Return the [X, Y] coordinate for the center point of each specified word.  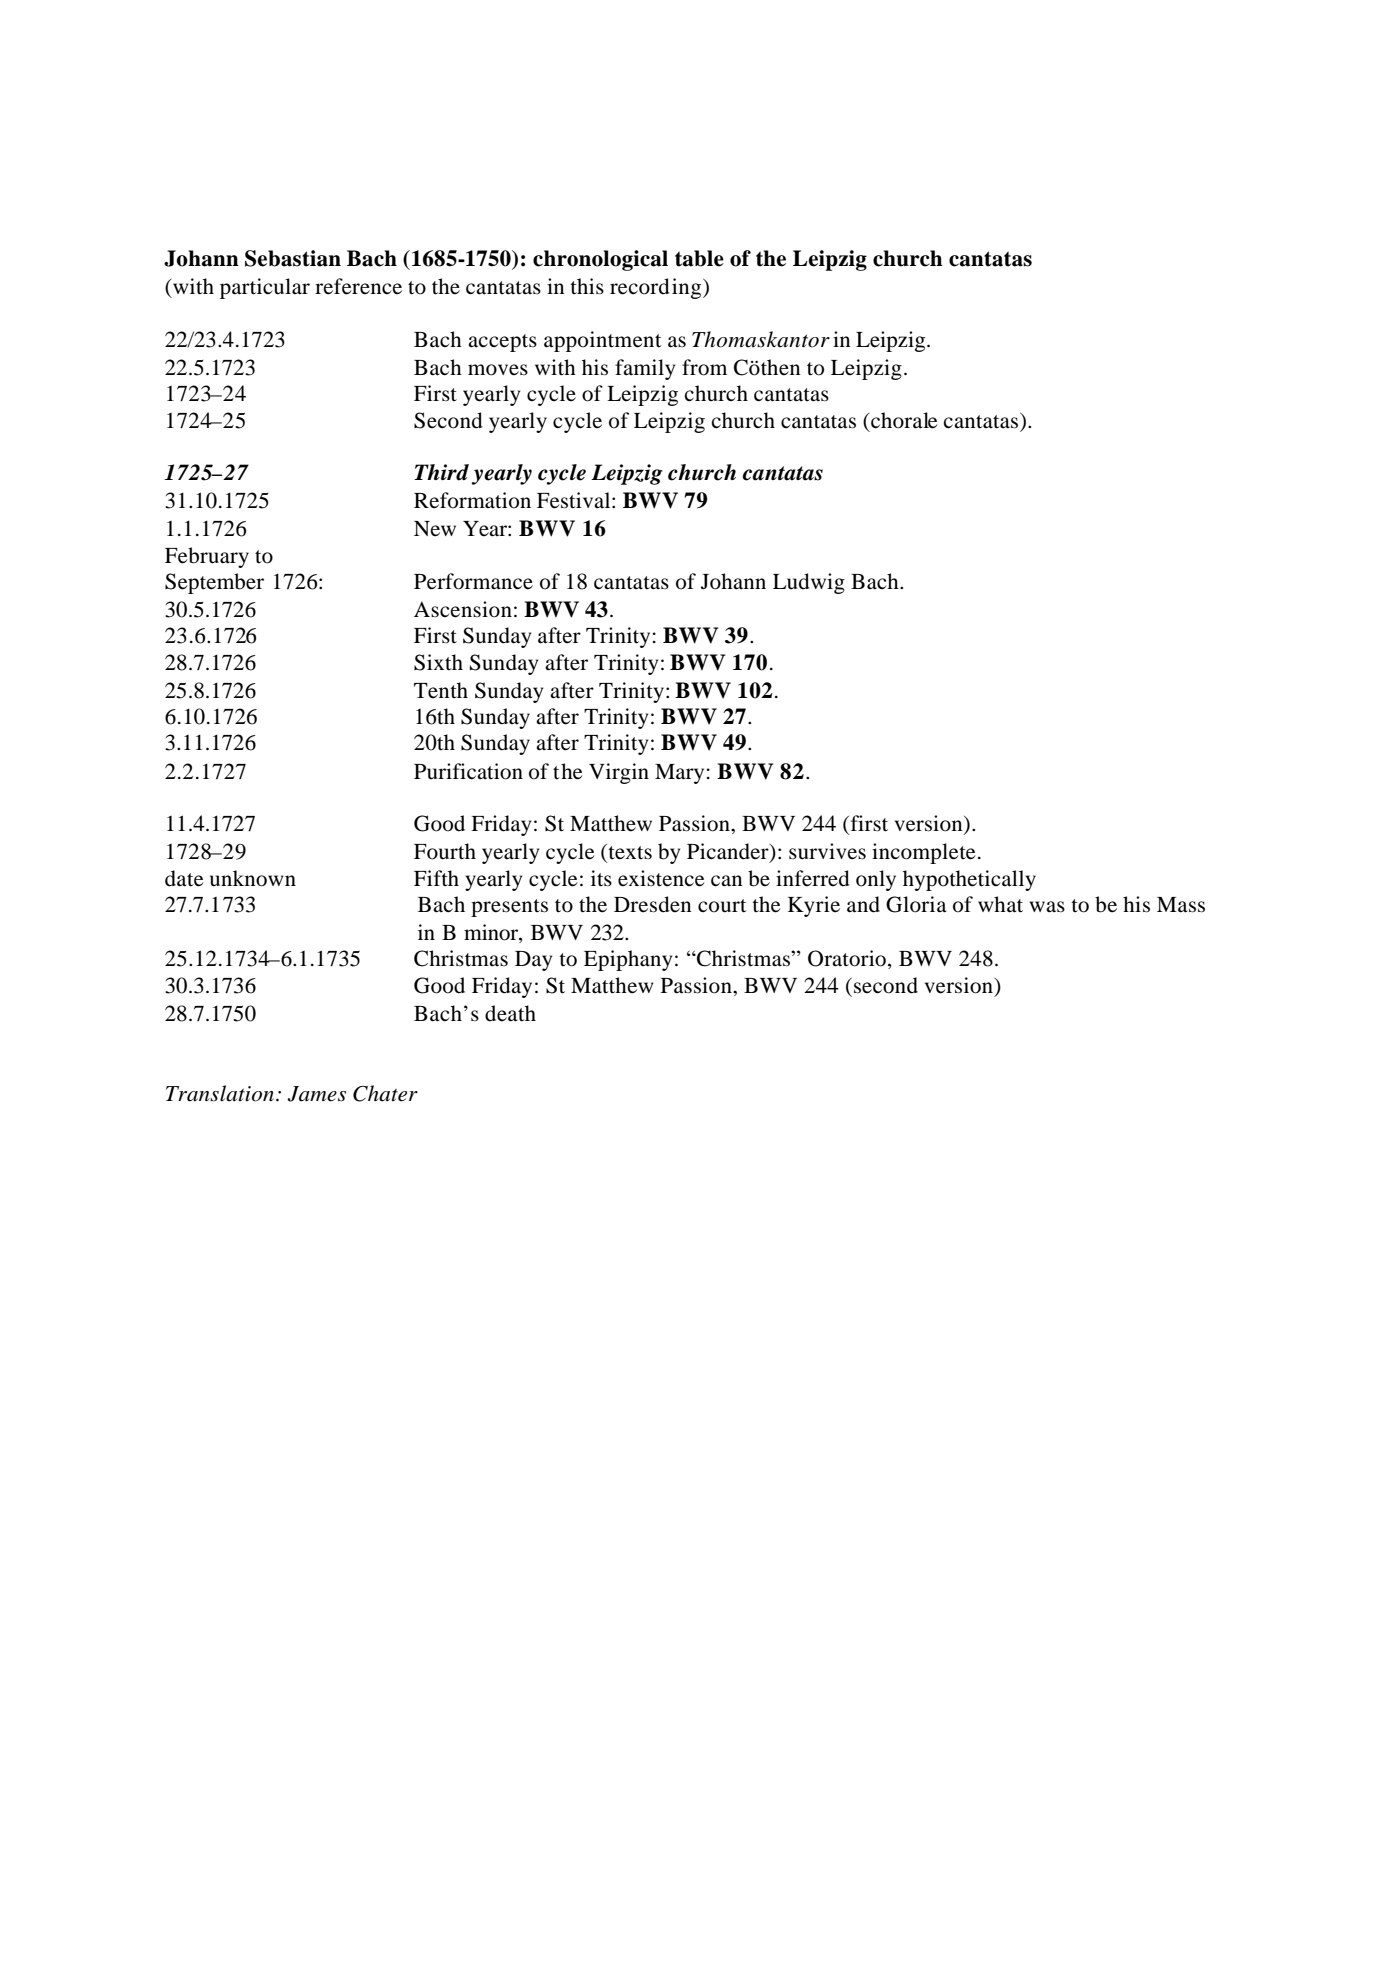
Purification [468, 771]
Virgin [619, 773]
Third [441, 472]
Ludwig [809, 583]
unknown [253, 878]
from [704, 367]
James [316, 1094]
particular [265, 288]
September [214, 583]
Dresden [652, 904]
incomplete [923, 853]
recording [657, 288]
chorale [903, 420]
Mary [681, 774]
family [645, 369]
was [1047, 907]
